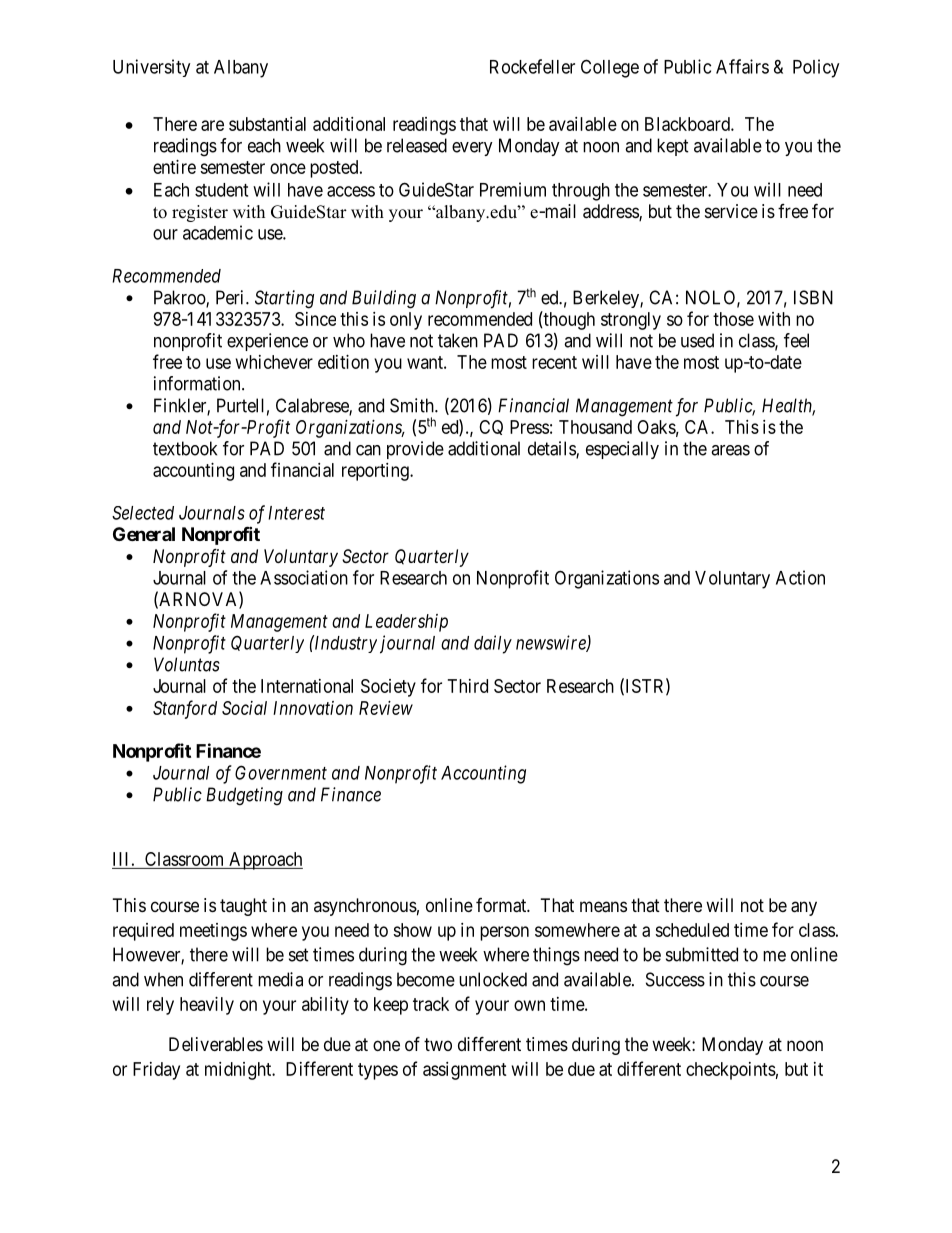  Describe the element at coordinates (274, 362) in the document. I see `whichever` at that location.
